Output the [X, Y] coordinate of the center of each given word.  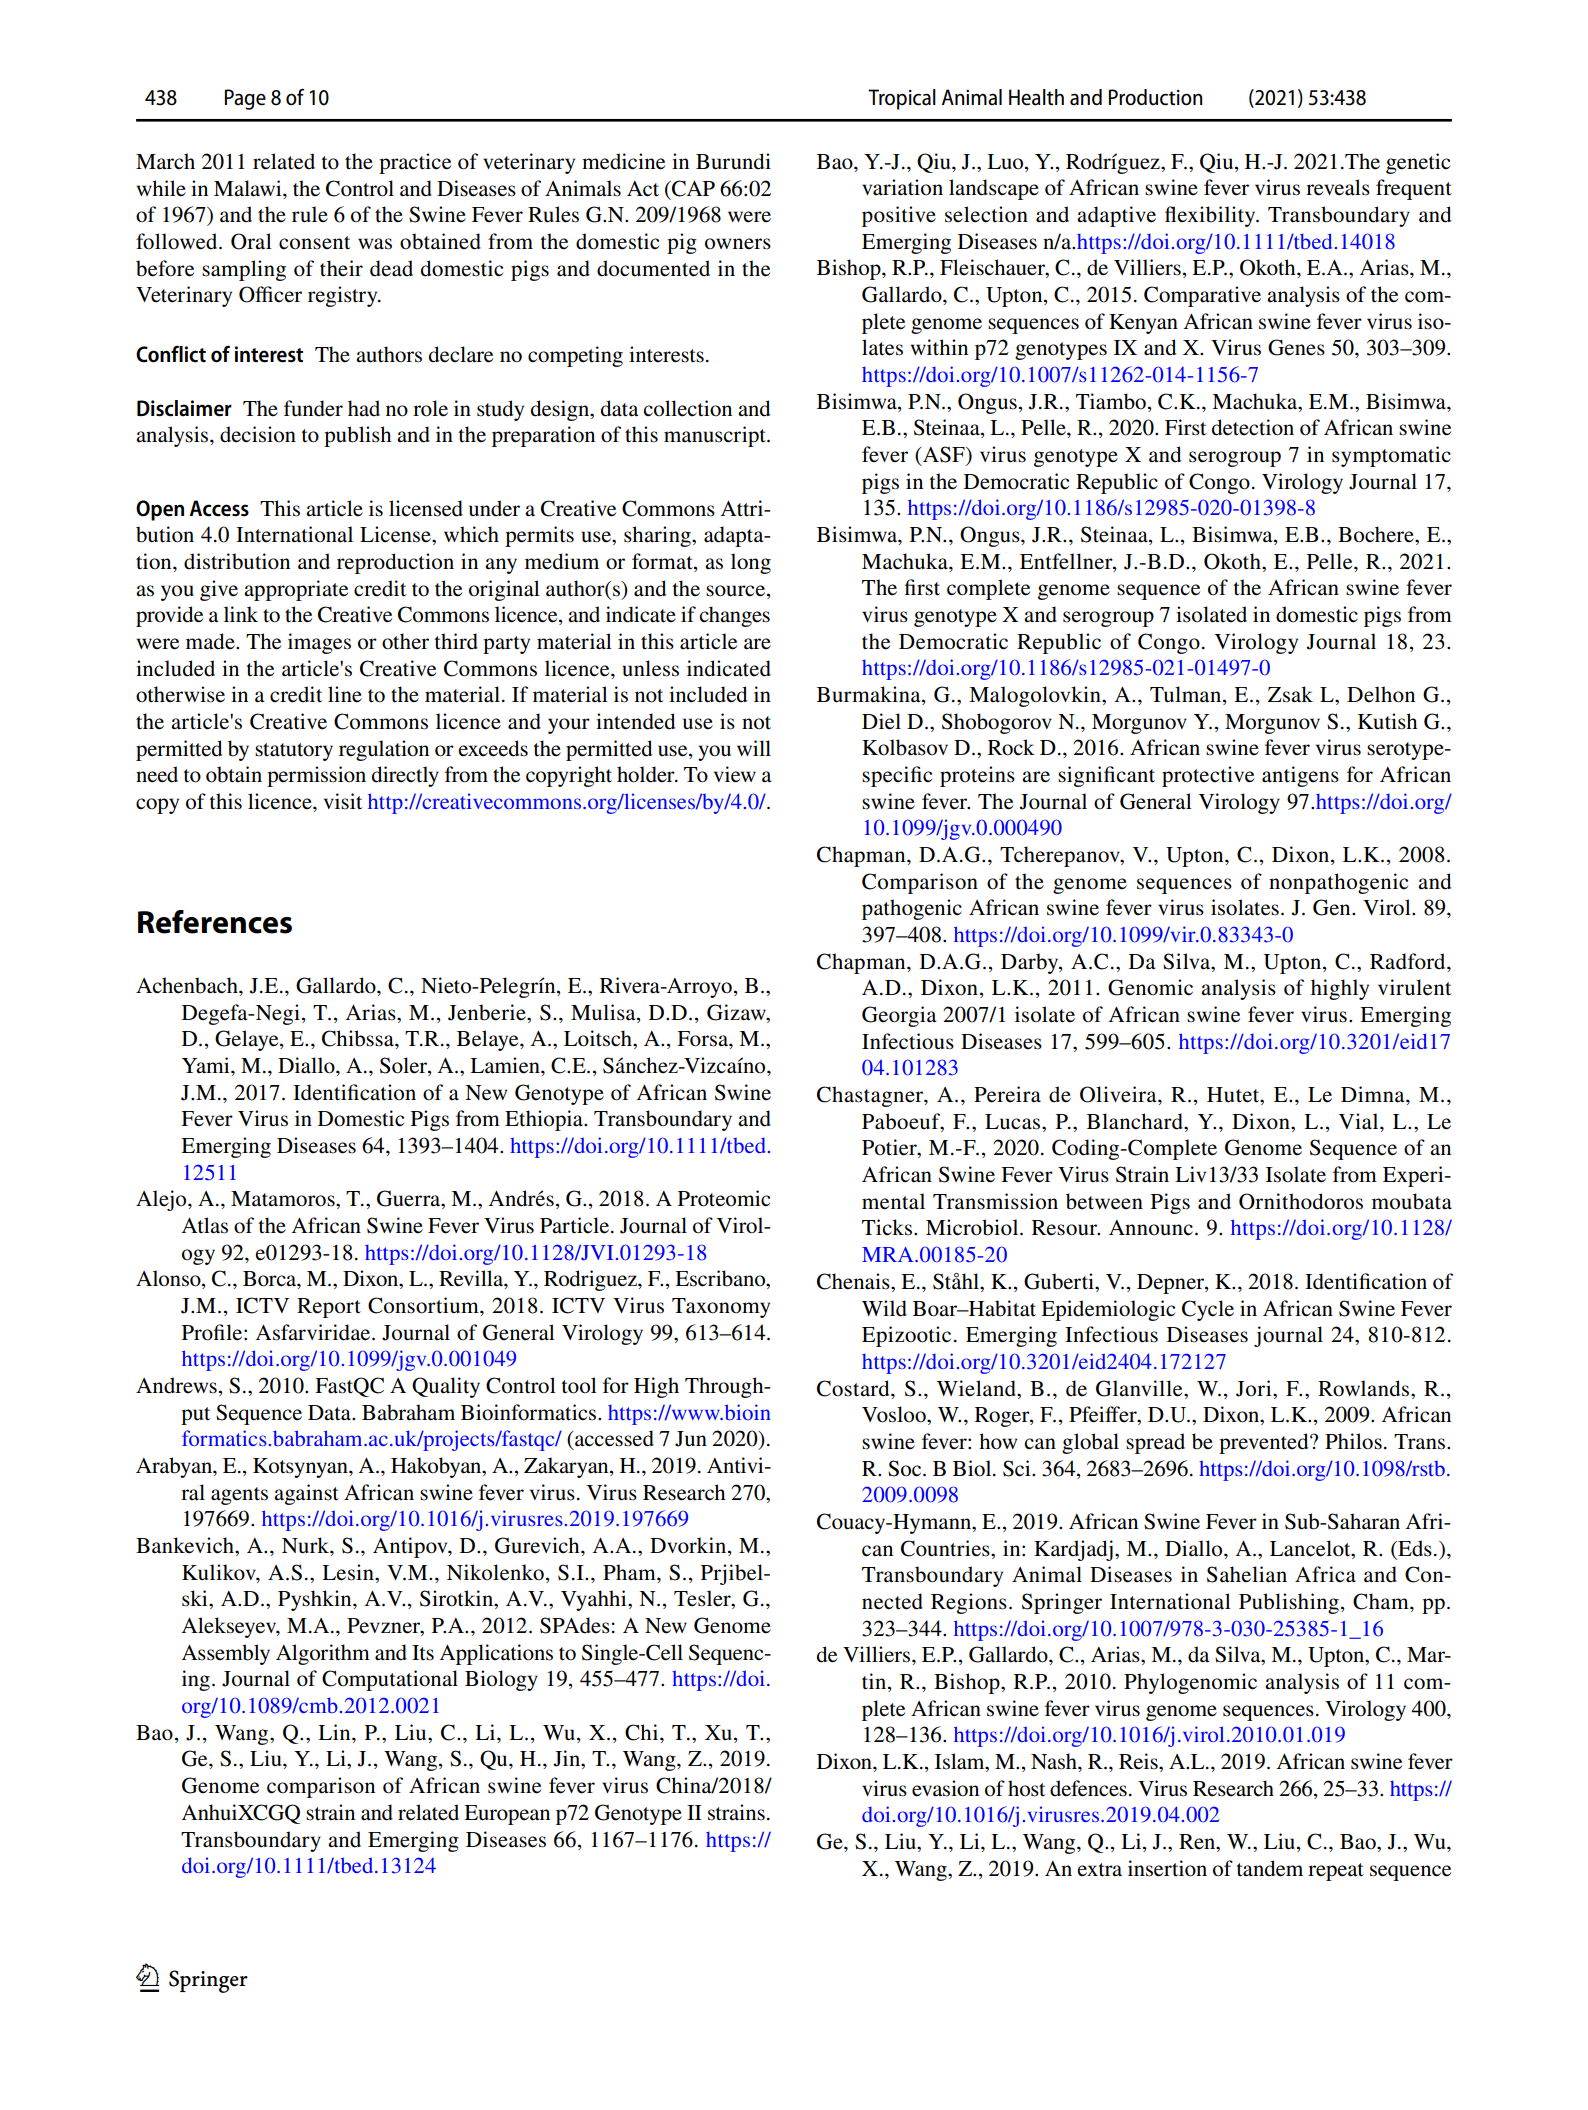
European [507, 1815]
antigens [1300, 776]
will [754, 748]
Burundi [733, 161]
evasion [945, 1788]
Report [329, 1308]
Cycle [1208, 1310]
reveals [1338, 187]
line [345, 694]
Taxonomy [721, 1308]
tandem [1270, 1868]
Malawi [249, 188]
